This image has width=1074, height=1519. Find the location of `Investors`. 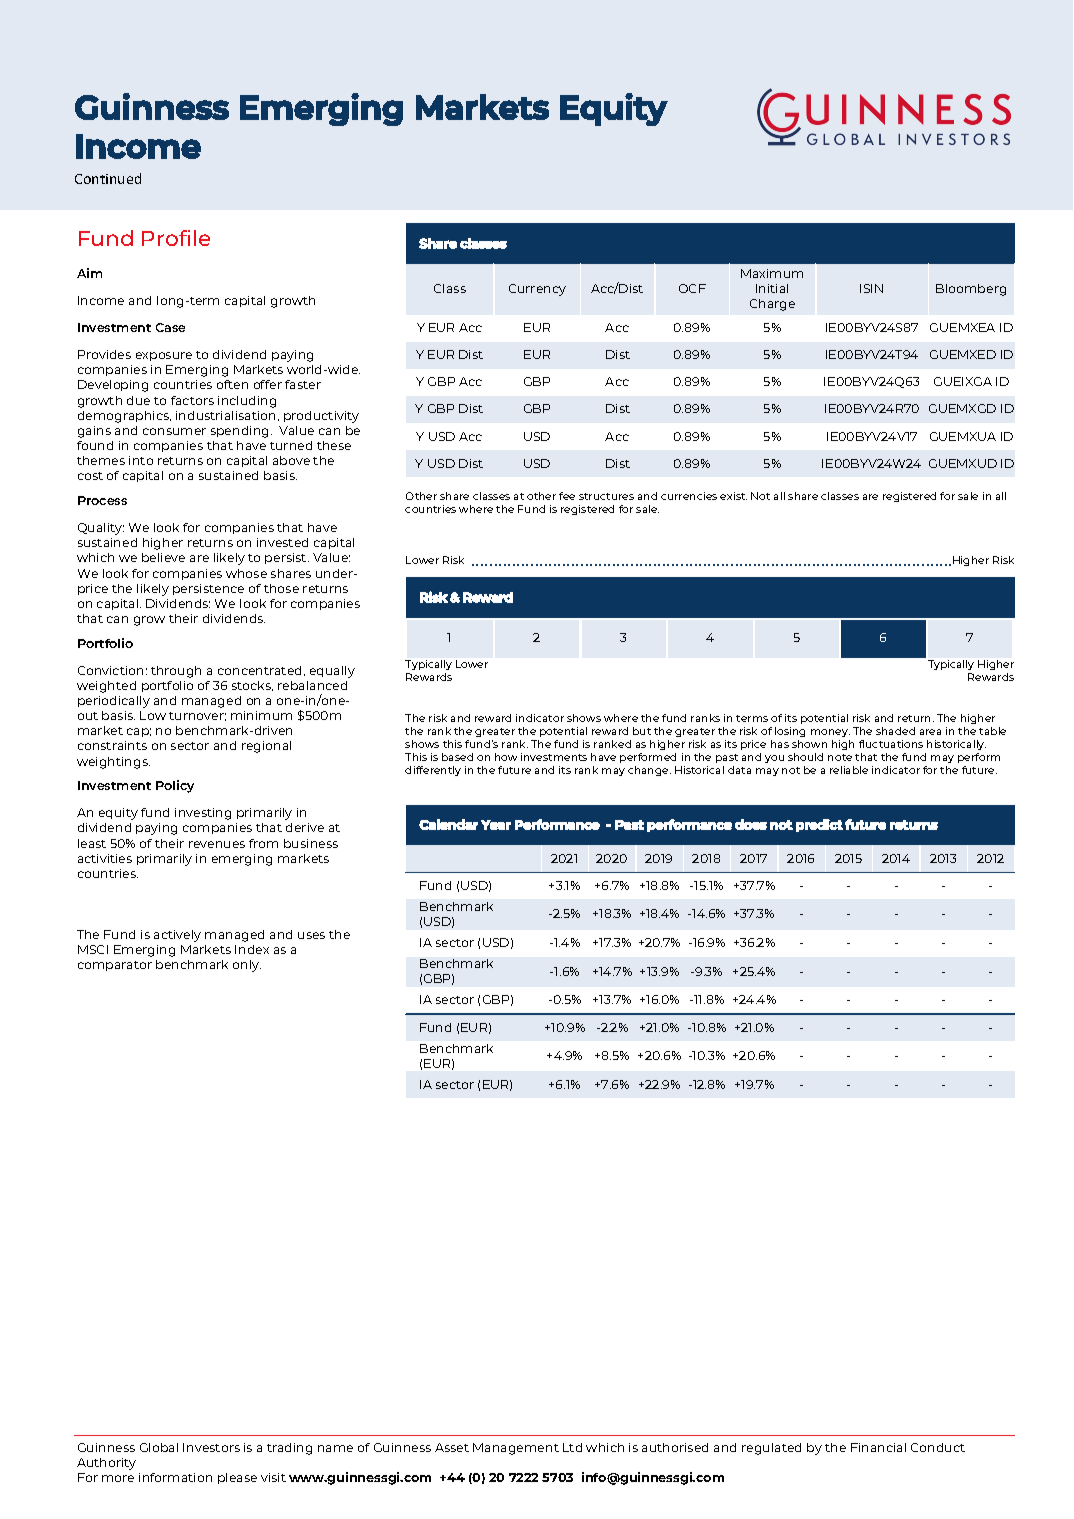

Investors is located at coordinates (211, 1447).
